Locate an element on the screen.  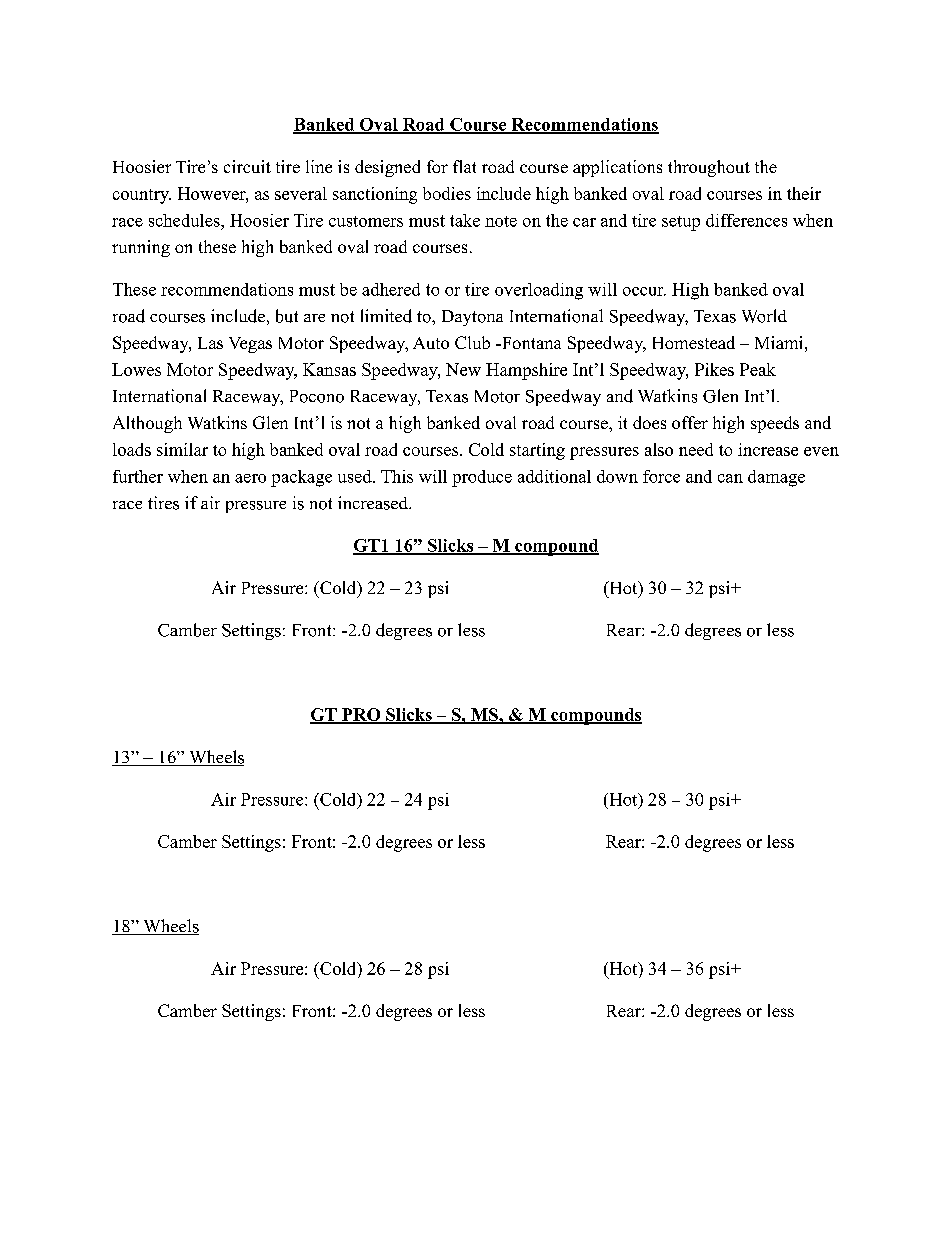
throughout is located at coordinates (709, 168).
